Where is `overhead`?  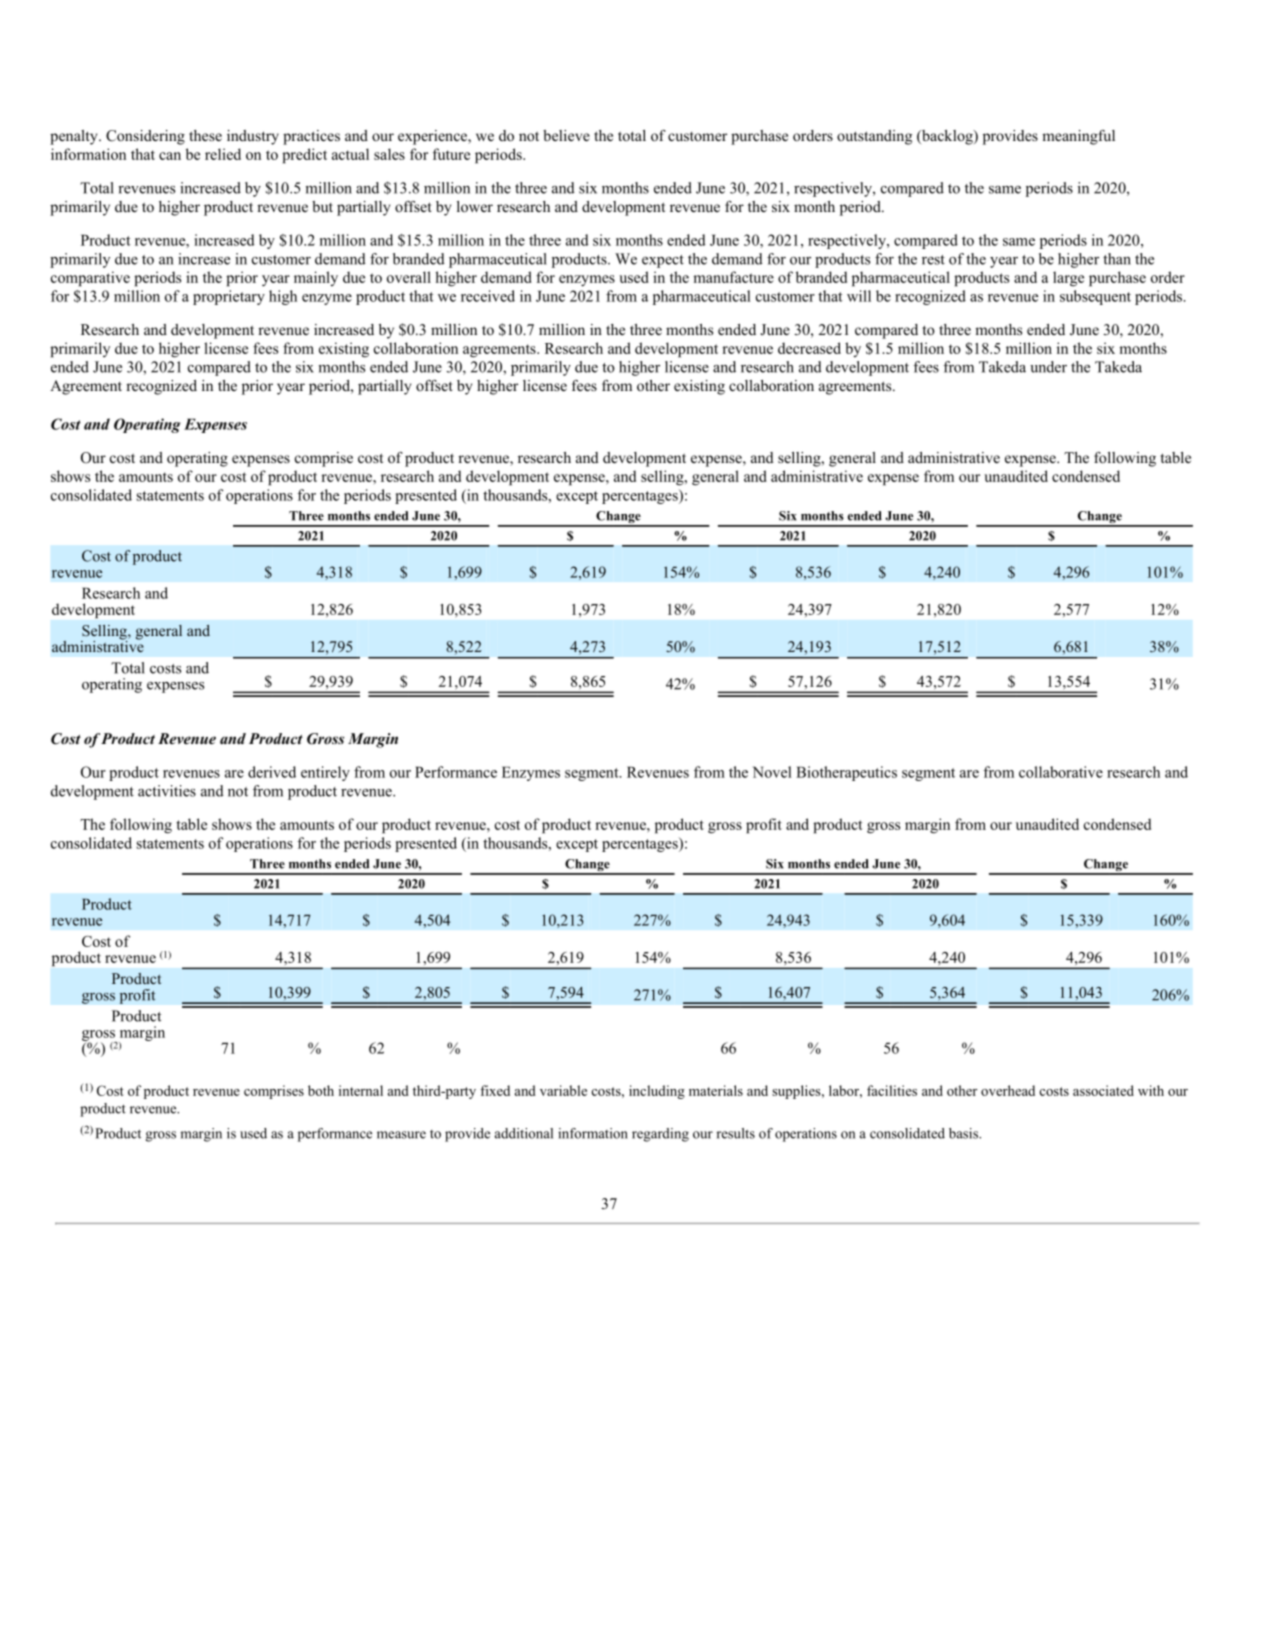
overhead is located at coordinates (1008, 1090).
